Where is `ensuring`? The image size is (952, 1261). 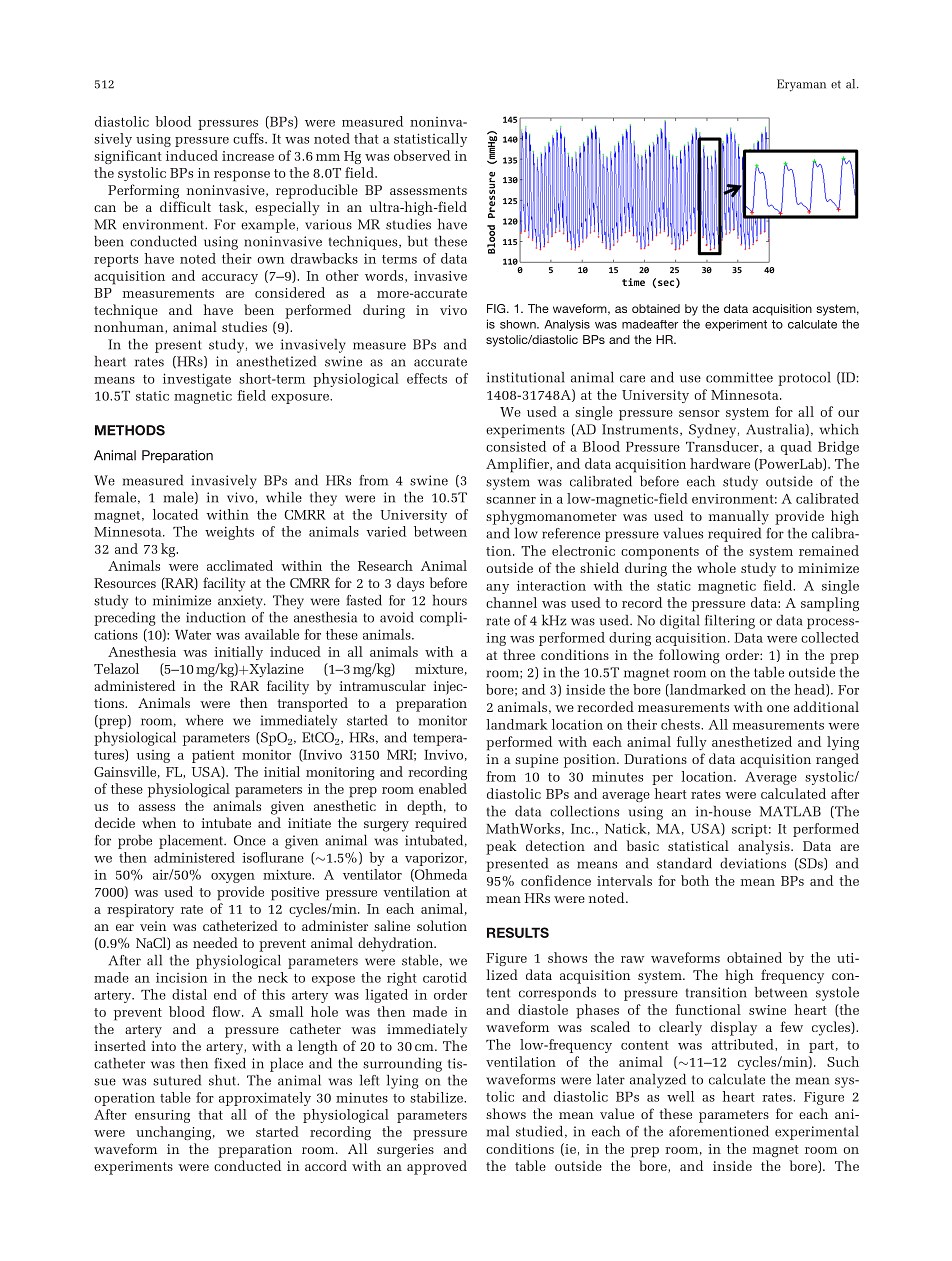
ensuring is located at coordinates (162, 1116).
